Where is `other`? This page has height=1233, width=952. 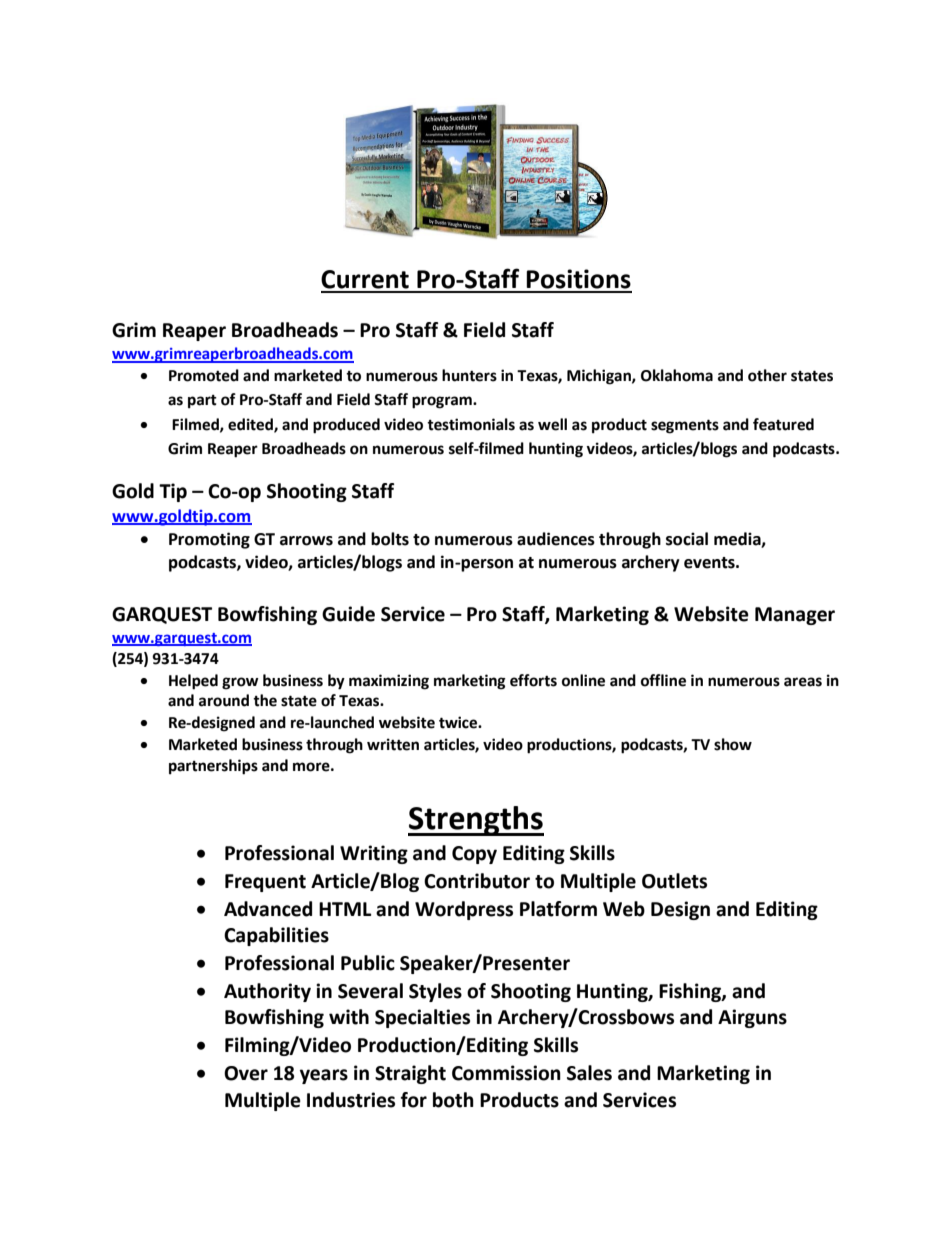 other is located at coordinates (767, 375).
